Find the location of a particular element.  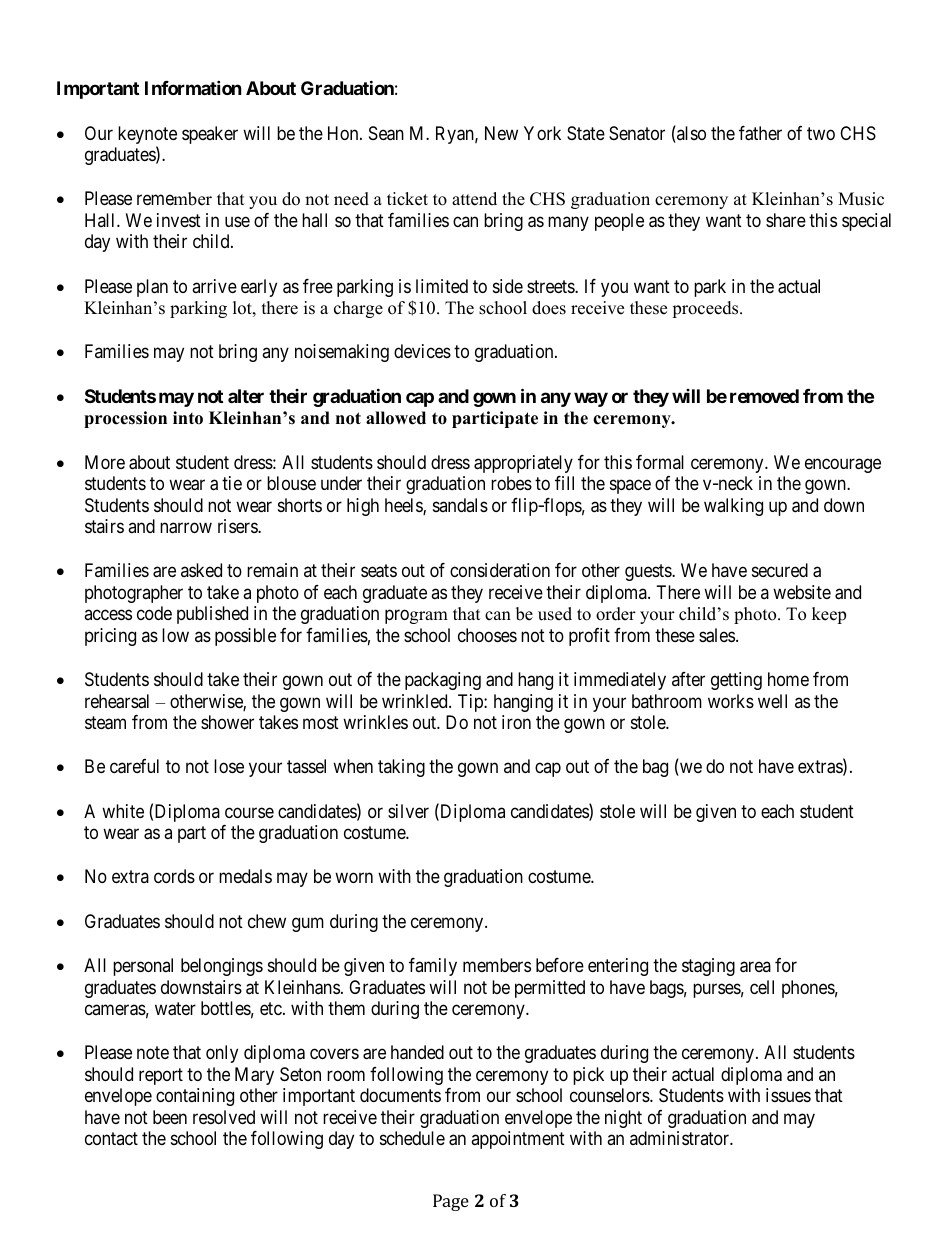

been is located at coordinates (170, 1117).
